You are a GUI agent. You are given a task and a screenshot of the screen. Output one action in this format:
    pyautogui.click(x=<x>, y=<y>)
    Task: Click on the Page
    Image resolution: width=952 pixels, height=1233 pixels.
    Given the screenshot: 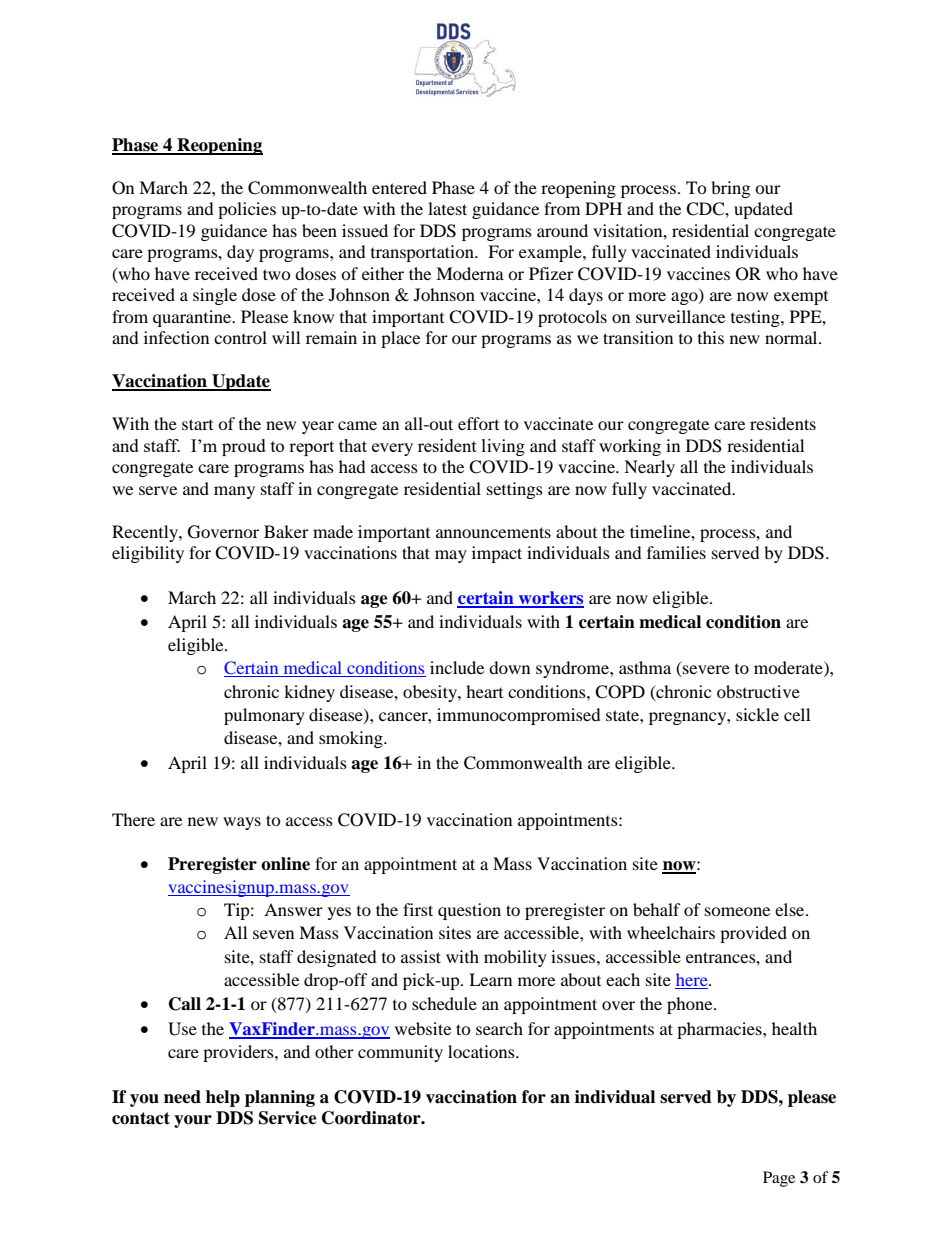 What is the action you would take?
    pyautogui.click(x=779, y=1179)
